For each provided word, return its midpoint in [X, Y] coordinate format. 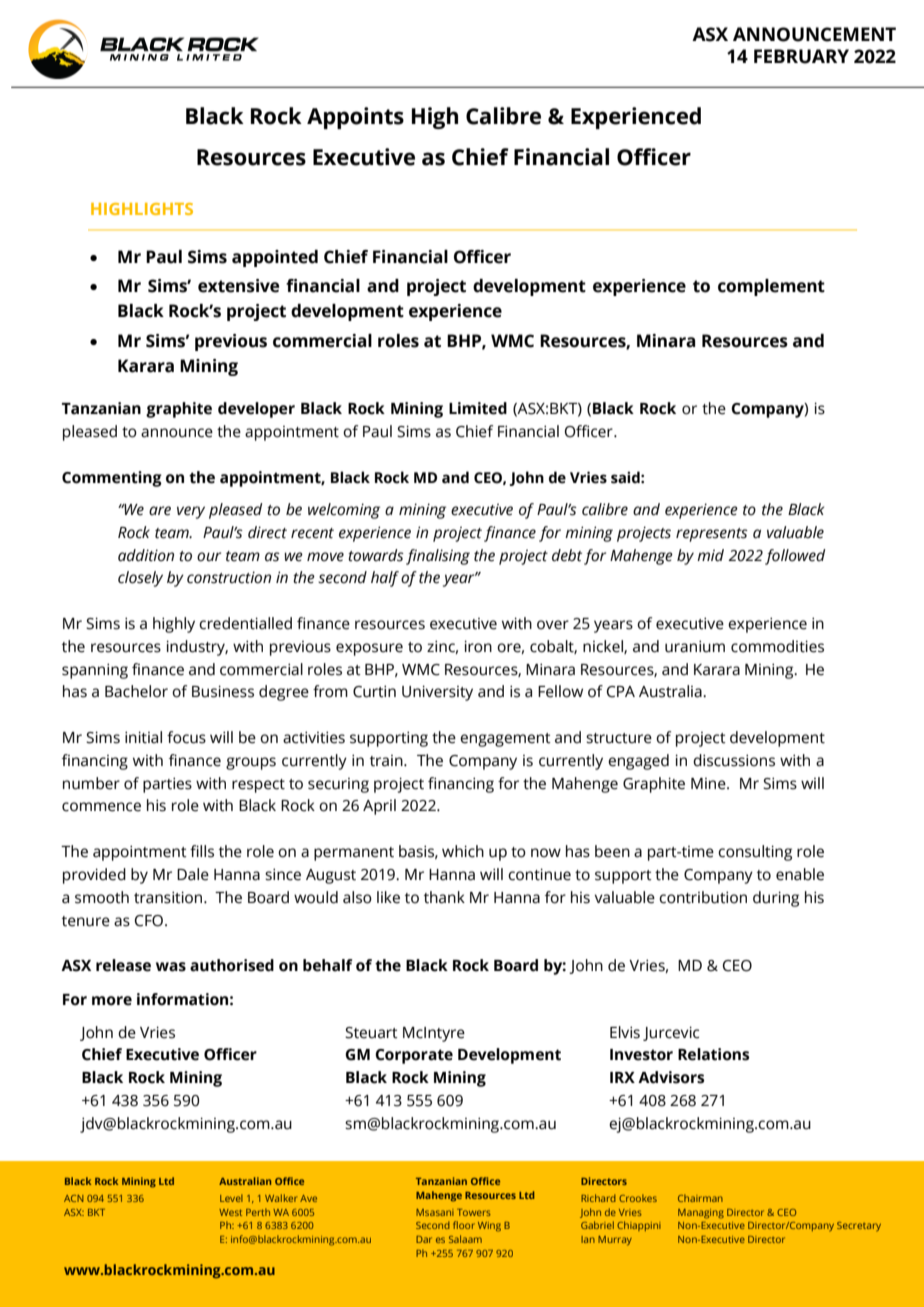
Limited [478, 408]
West [230, 1212]
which [463, 851]
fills [202, 851]
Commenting [112, 479]
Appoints [355, 118]
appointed [275, 258]
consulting [755, 853]
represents [712, 535]
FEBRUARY [801, 56]
